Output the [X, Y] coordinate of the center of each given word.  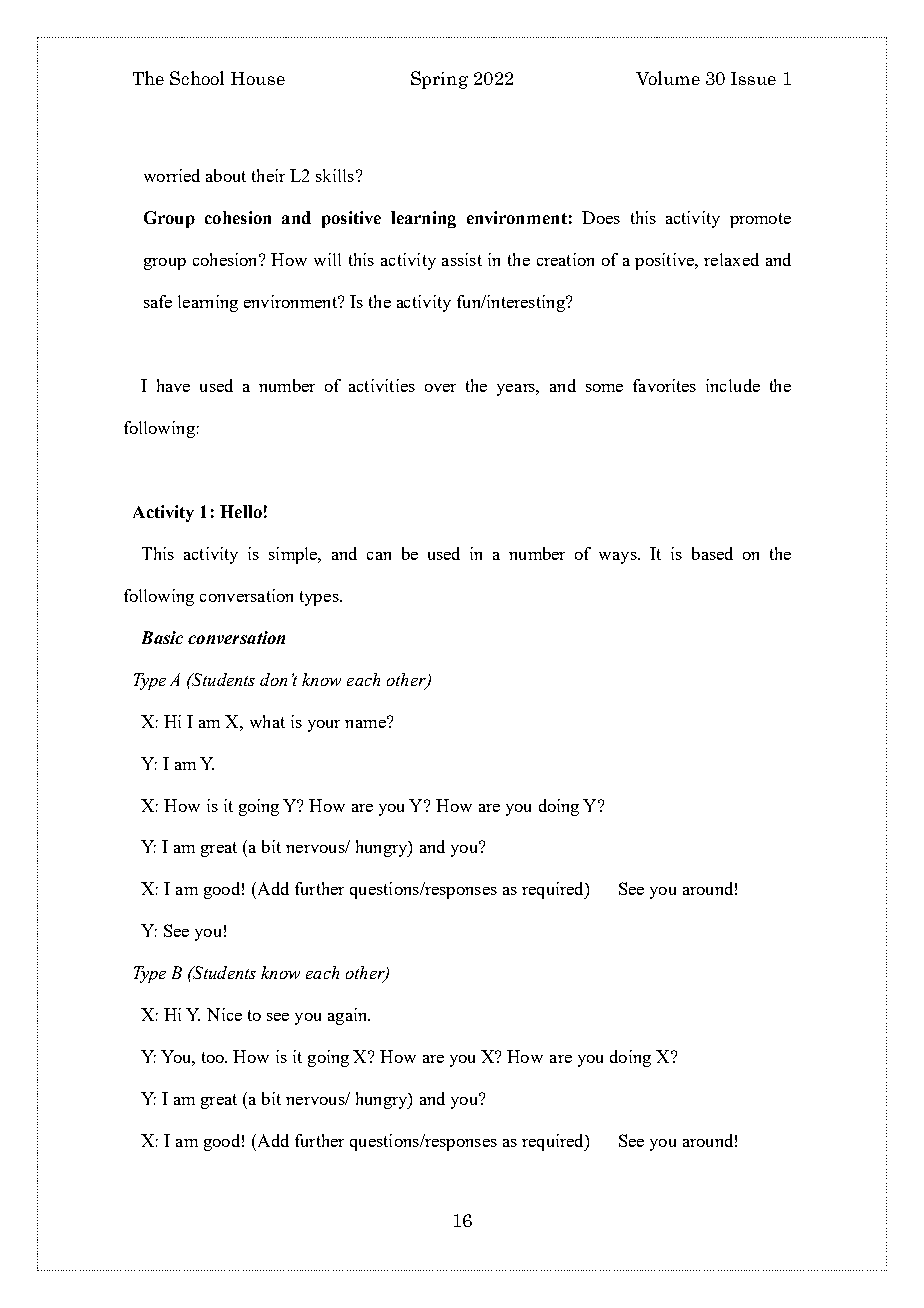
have [173, 385]
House [258, 78]
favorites [664, 385]
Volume [668, 78]
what [267, 721]
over [440, 388]
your [324, 726]
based [712, 553]
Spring [439, 80]
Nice [224, 1014]
